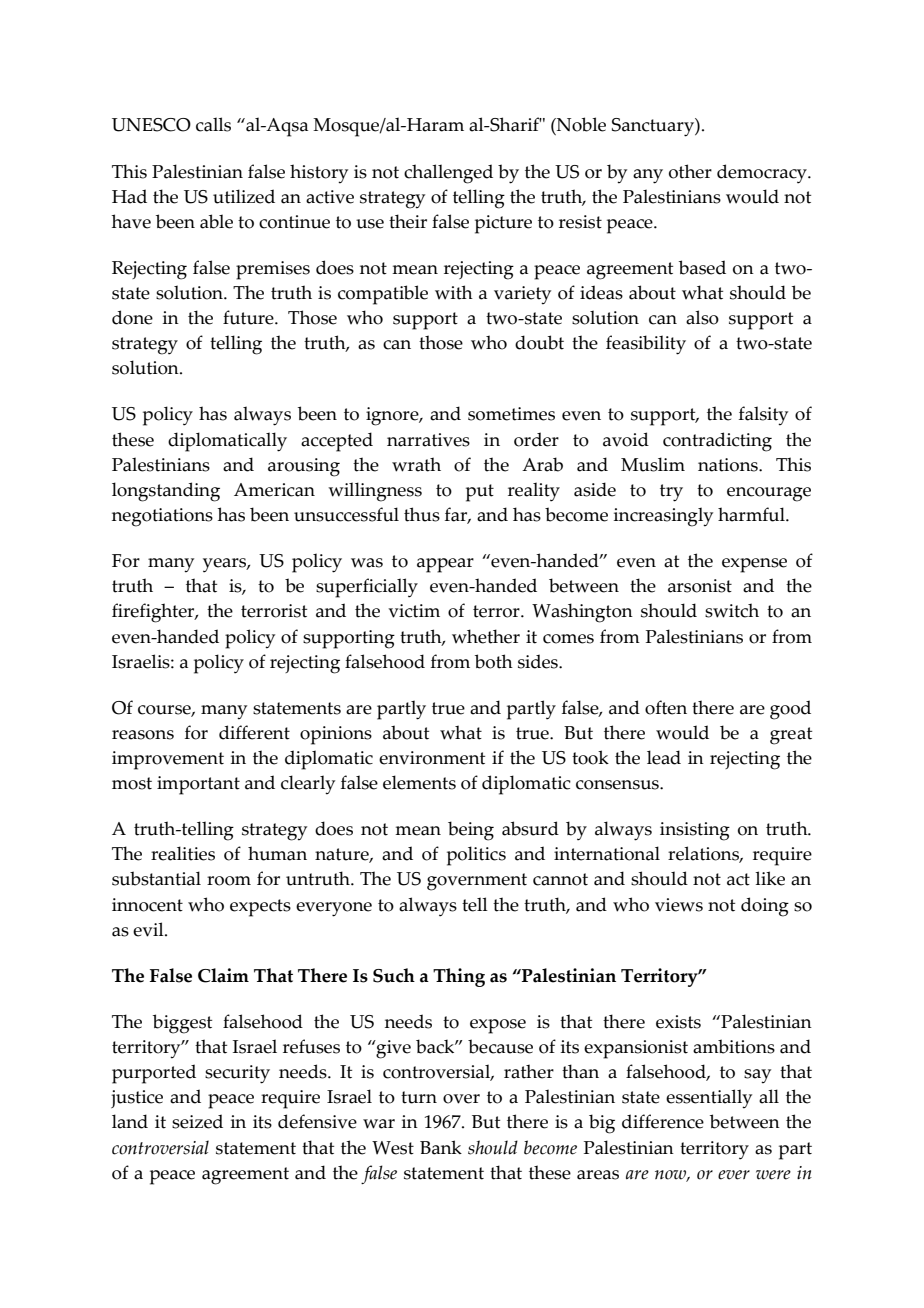  What do you see at coordinates (213, 124) in the screenshot?
I see `calls` at bounding box center [213, 124].
